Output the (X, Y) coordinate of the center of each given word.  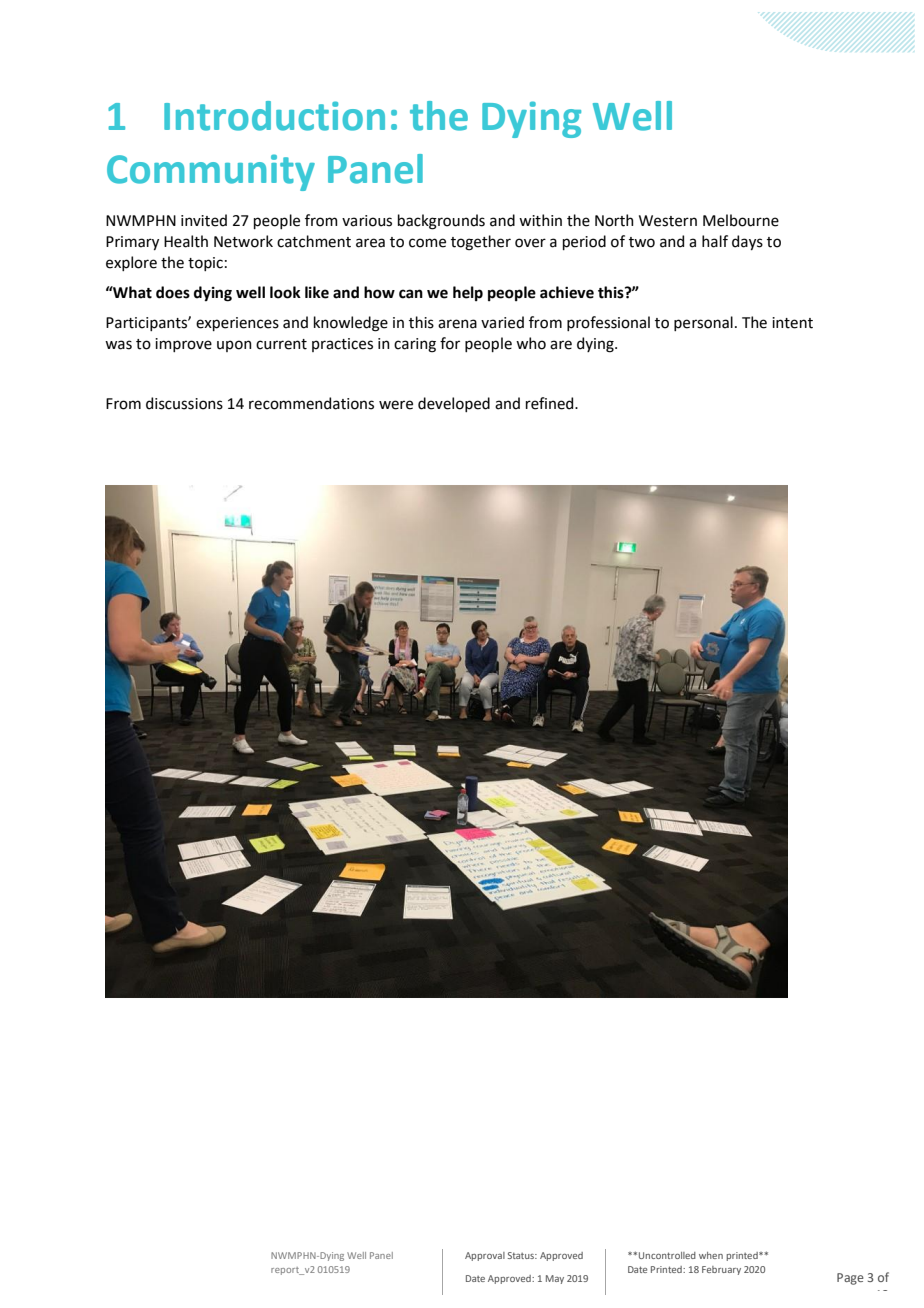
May (555, 1279)
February (721, 1270)
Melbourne (741, 220)
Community (211, 172)
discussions (184, 403)
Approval (485, 1256)
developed (454, 404)
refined (551, 403)
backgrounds (441, 222)
